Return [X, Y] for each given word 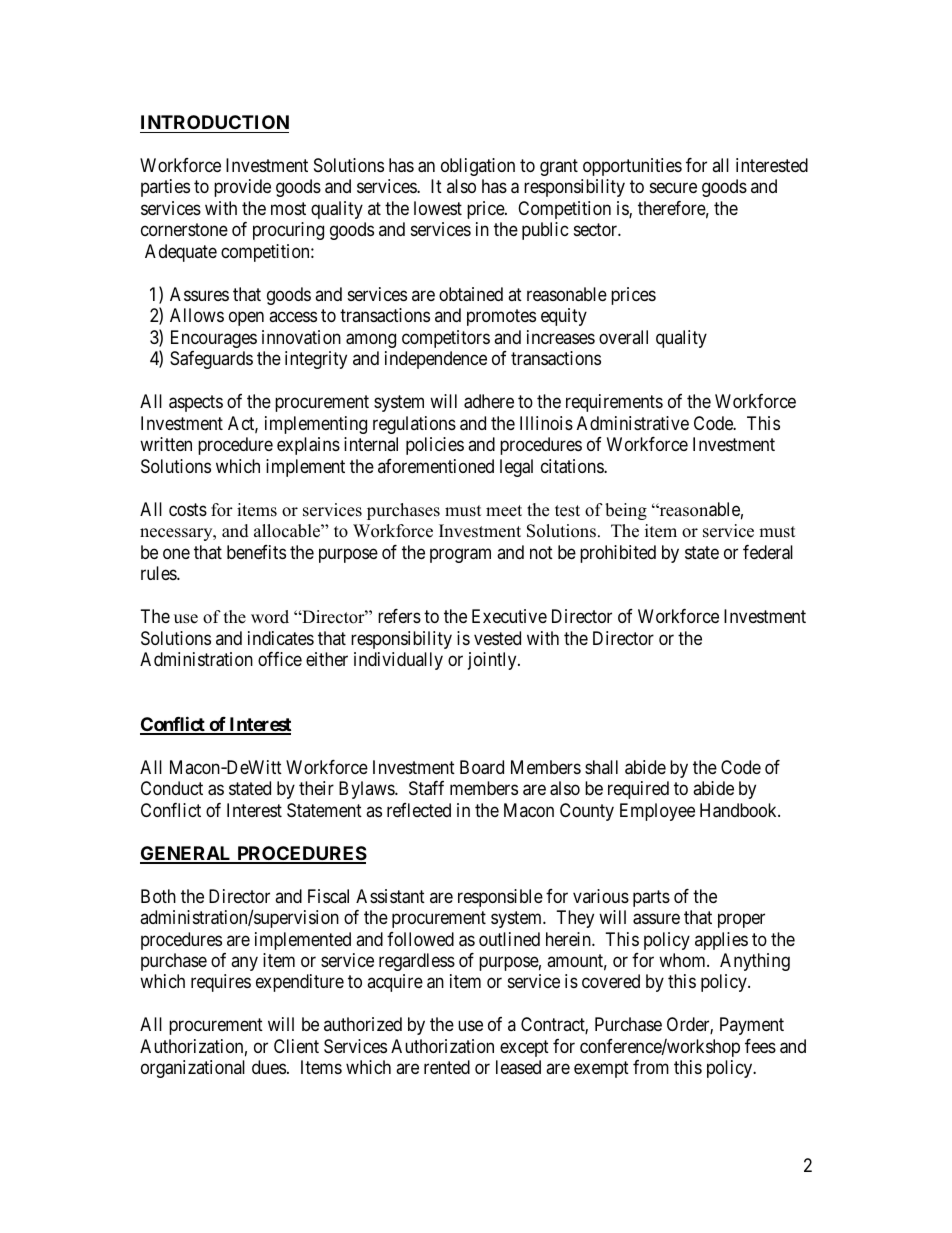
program [460, 555]
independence [436, 360]
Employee [657, 812]
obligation [478, 167]
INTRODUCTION [215, 122]
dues [269, 1067]
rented [447, 1067]
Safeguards [211, 360]
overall [623, 337]
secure [673, 188]
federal [768, 552]
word [270, 617]
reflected [419, 810]
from [651, 1067]
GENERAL [187, 854]
